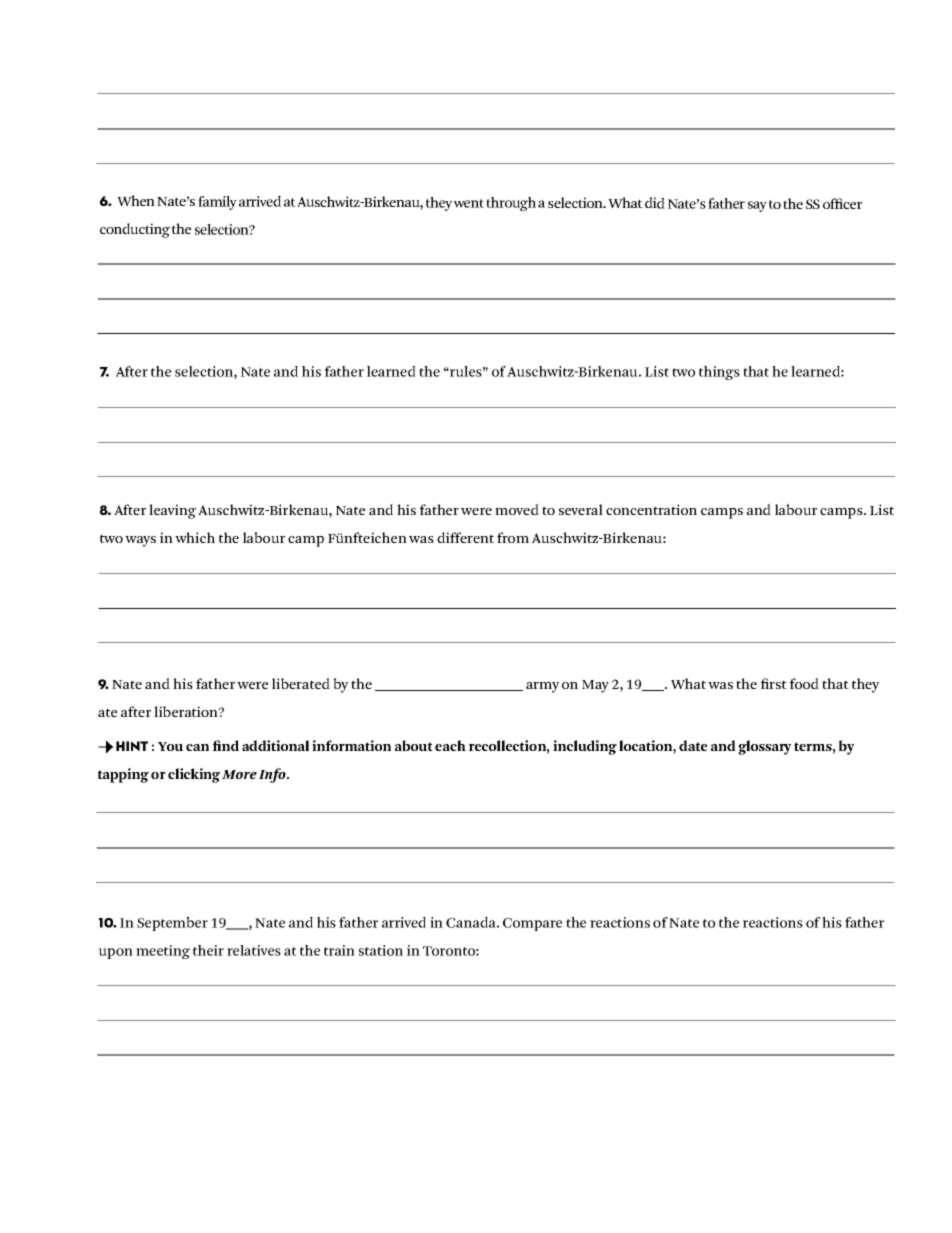  Describe the element at coordinates (450, 745) in the image. I see `each` at that location.
